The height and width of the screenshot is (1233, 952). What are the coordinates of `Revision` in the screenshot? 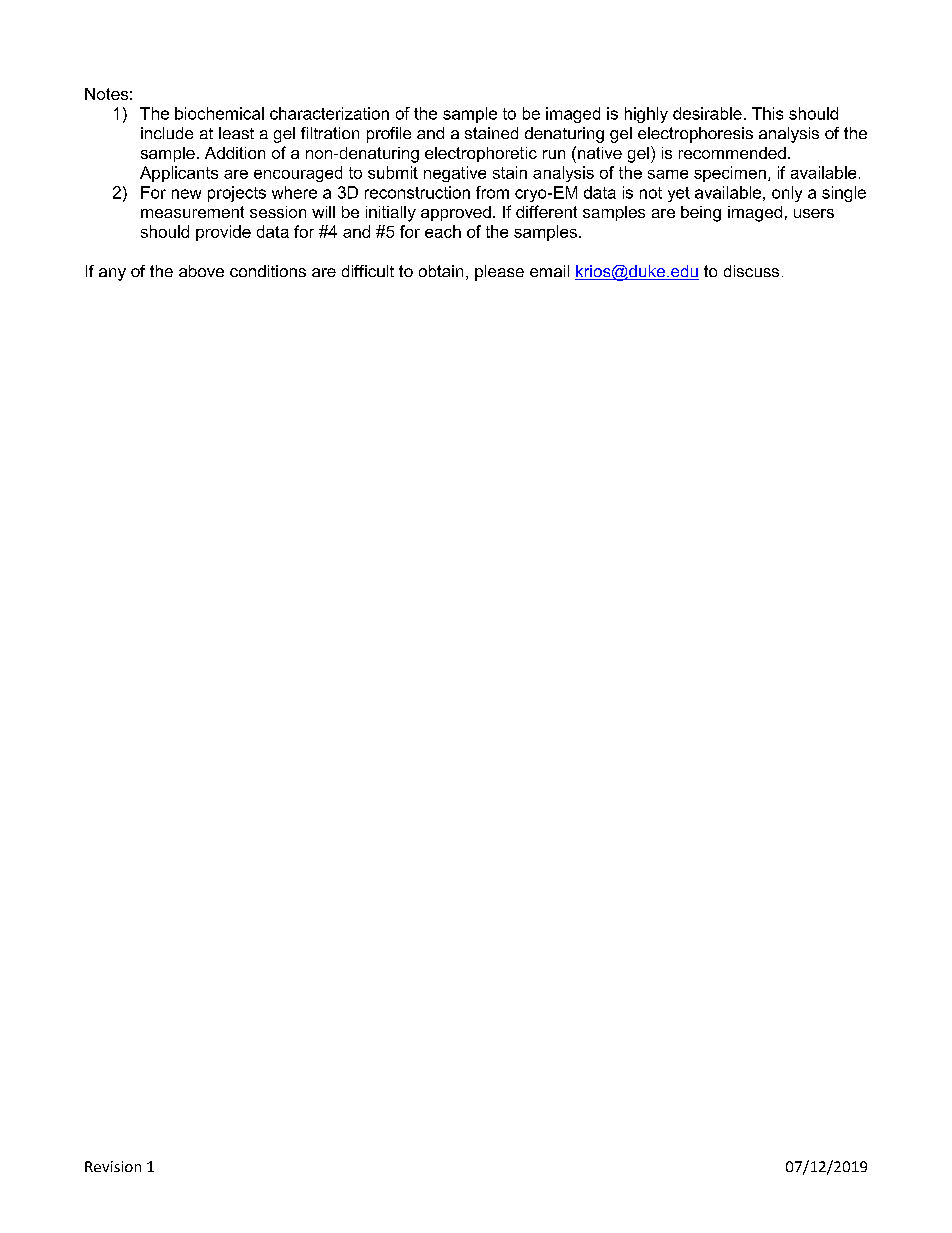 It's located at (113, 1166).
